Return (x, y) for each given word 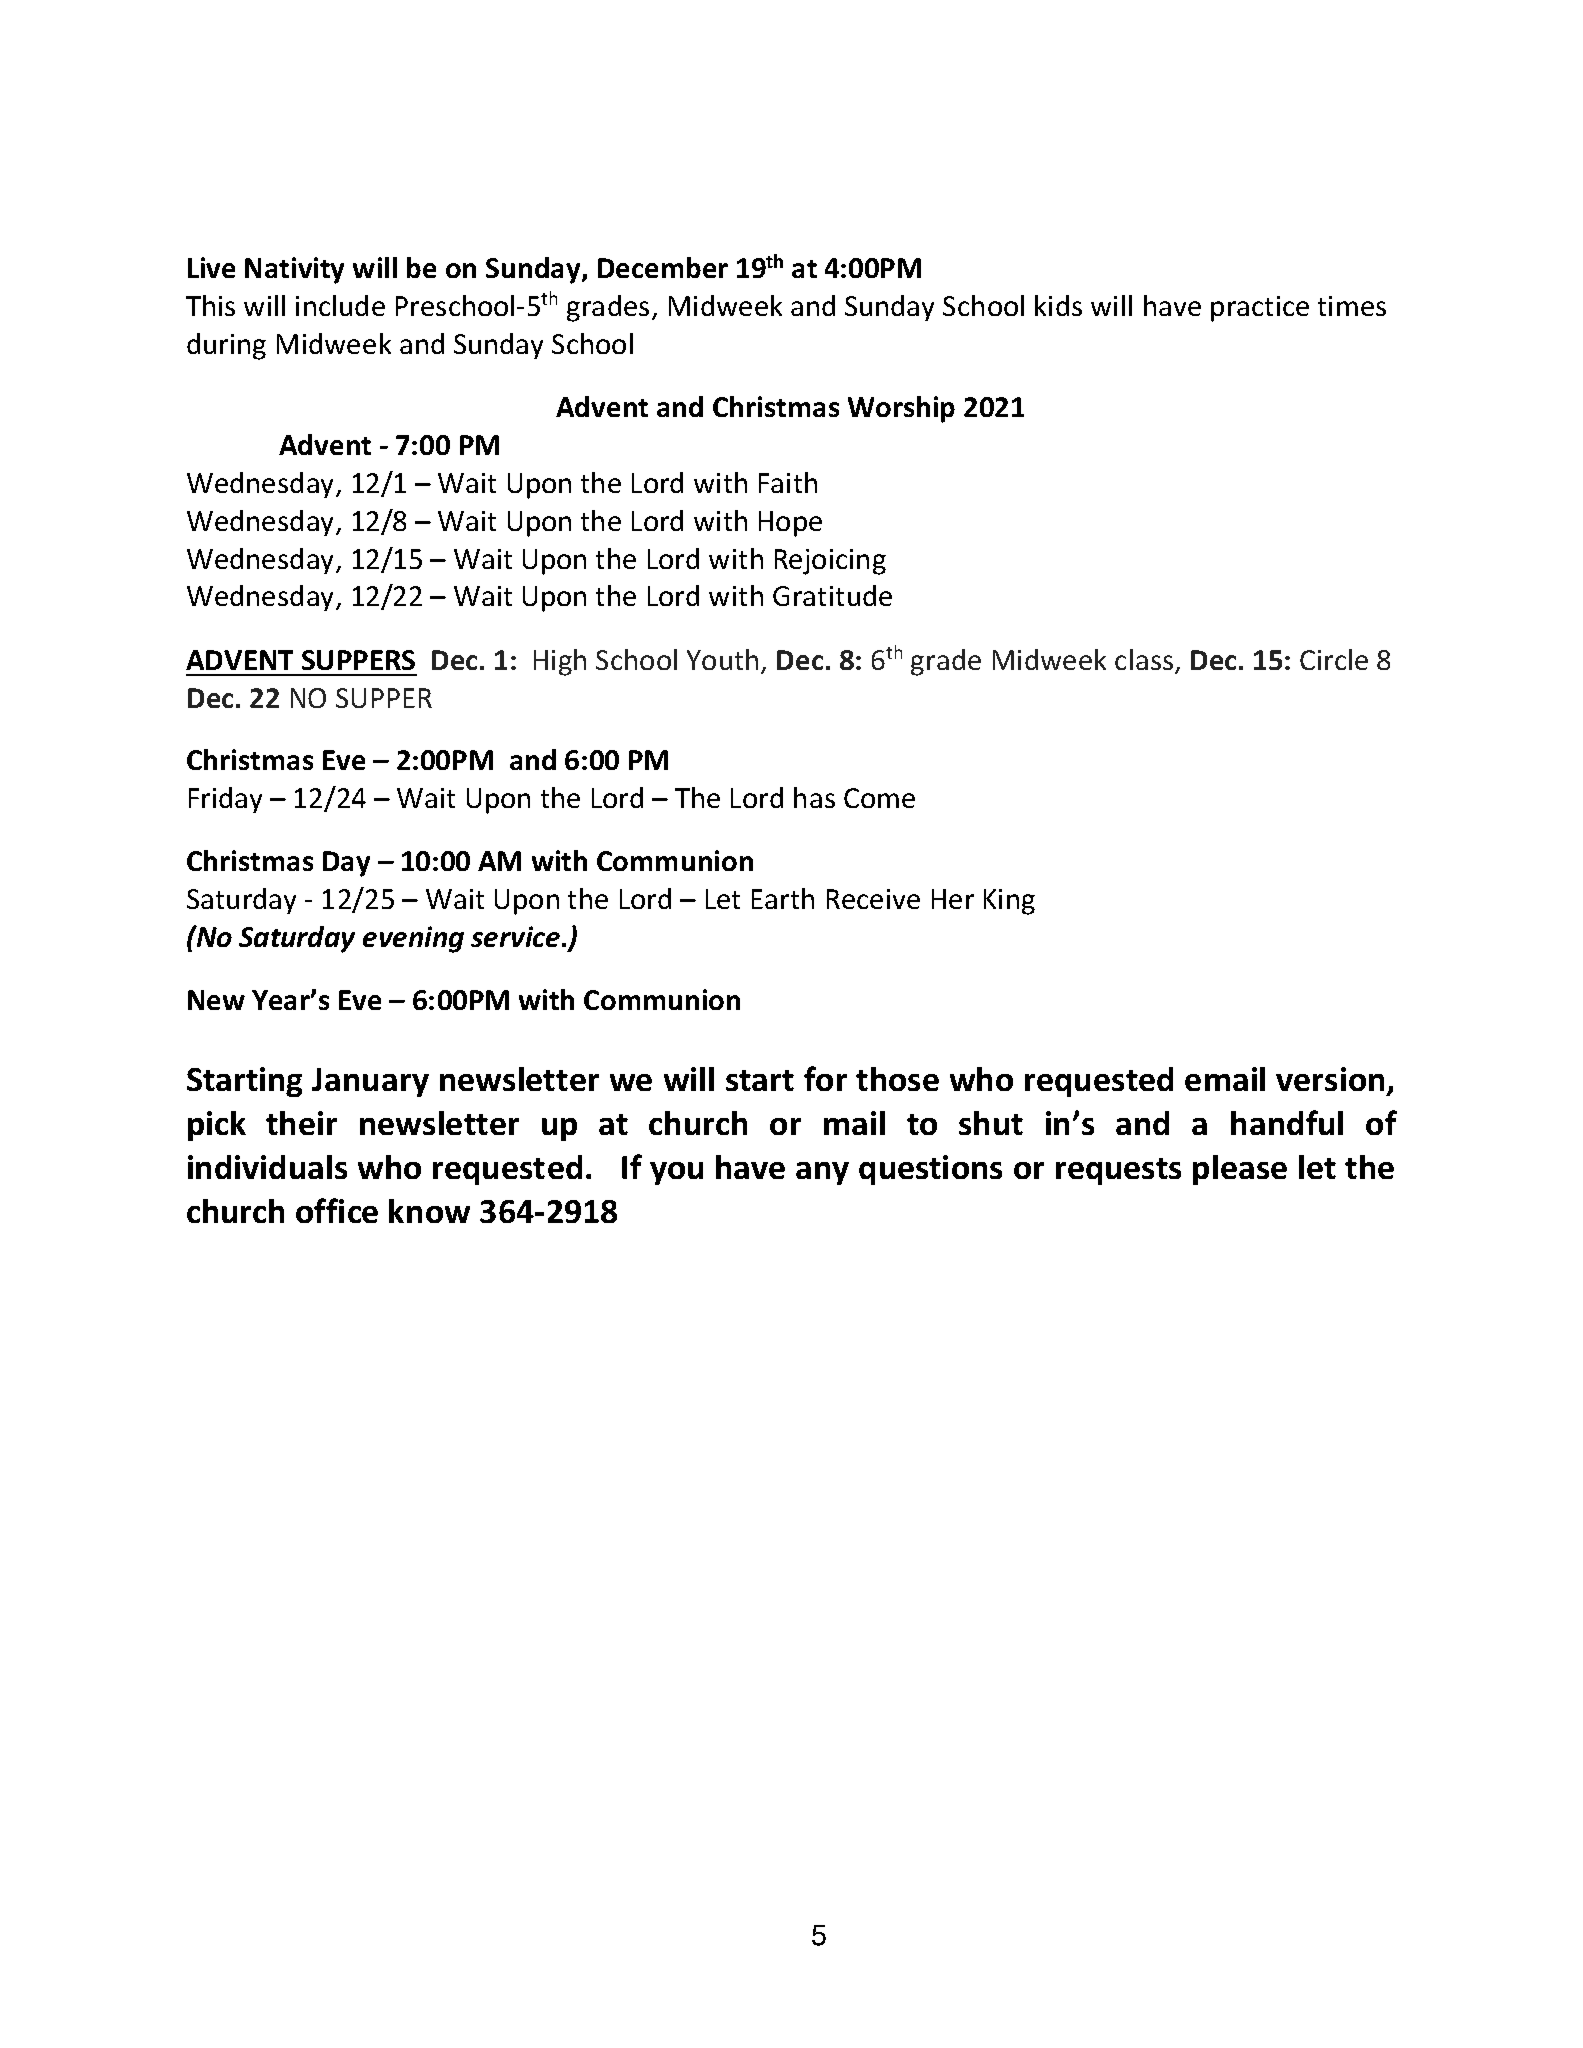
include (340, 305)
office (337, 1210)
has (814, 797)
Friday (225, 800)
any (822, 1173)
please (1240, 1170)
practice (1260, 309)
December (663, 267)
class (1144, 659)
